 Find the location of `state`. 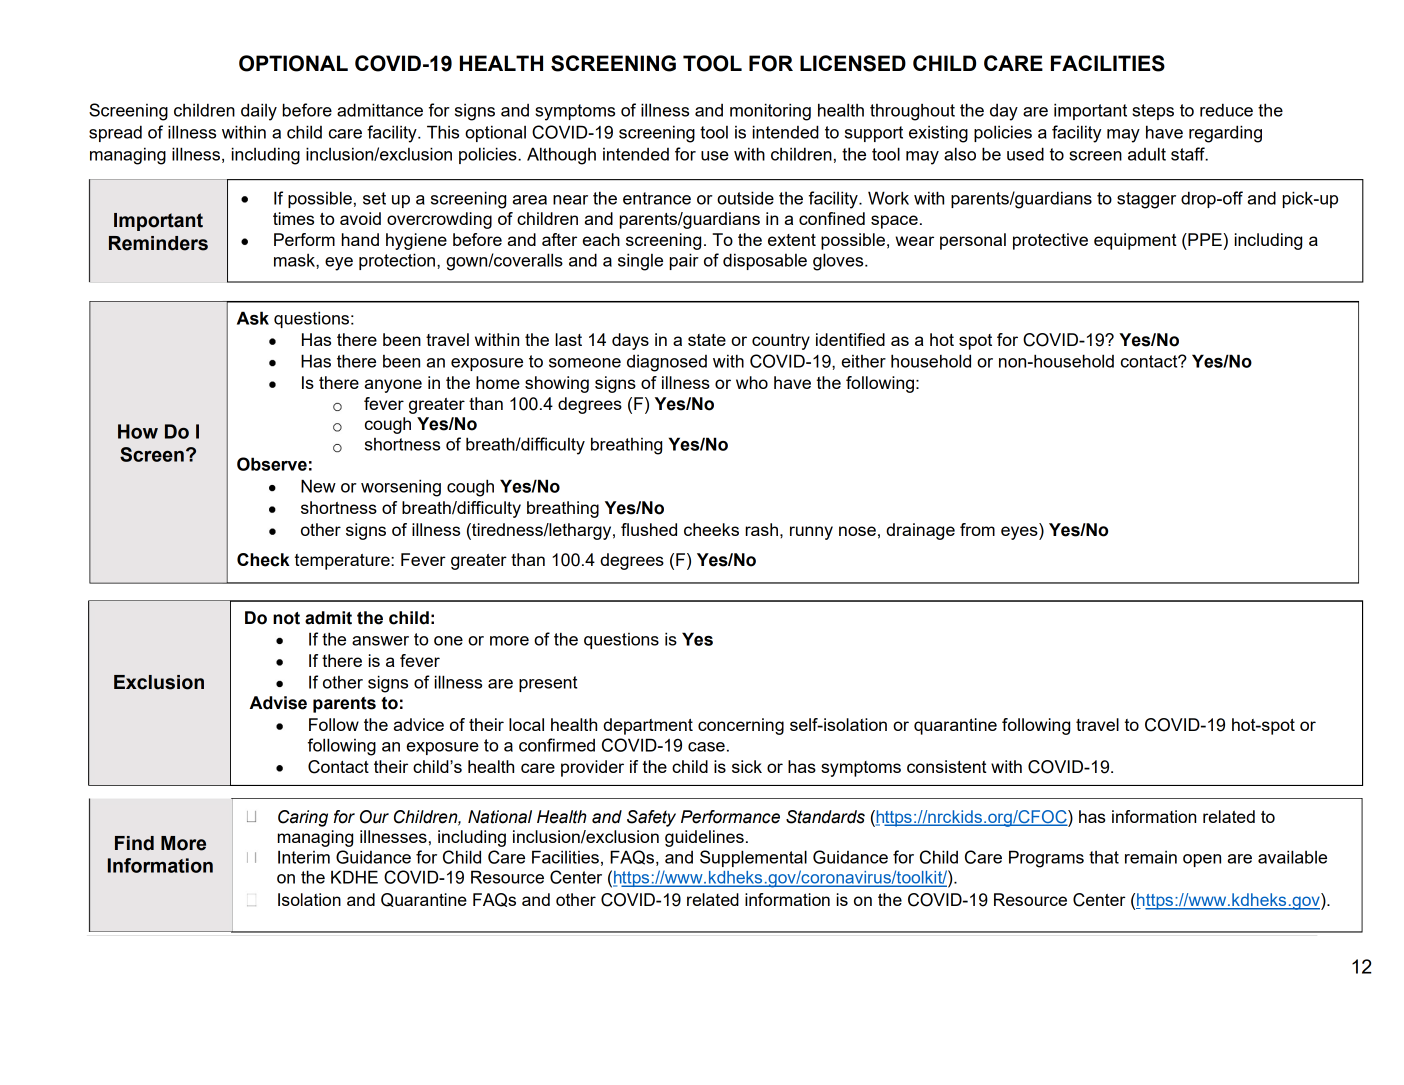

state is located at coordinates (707, 340).
